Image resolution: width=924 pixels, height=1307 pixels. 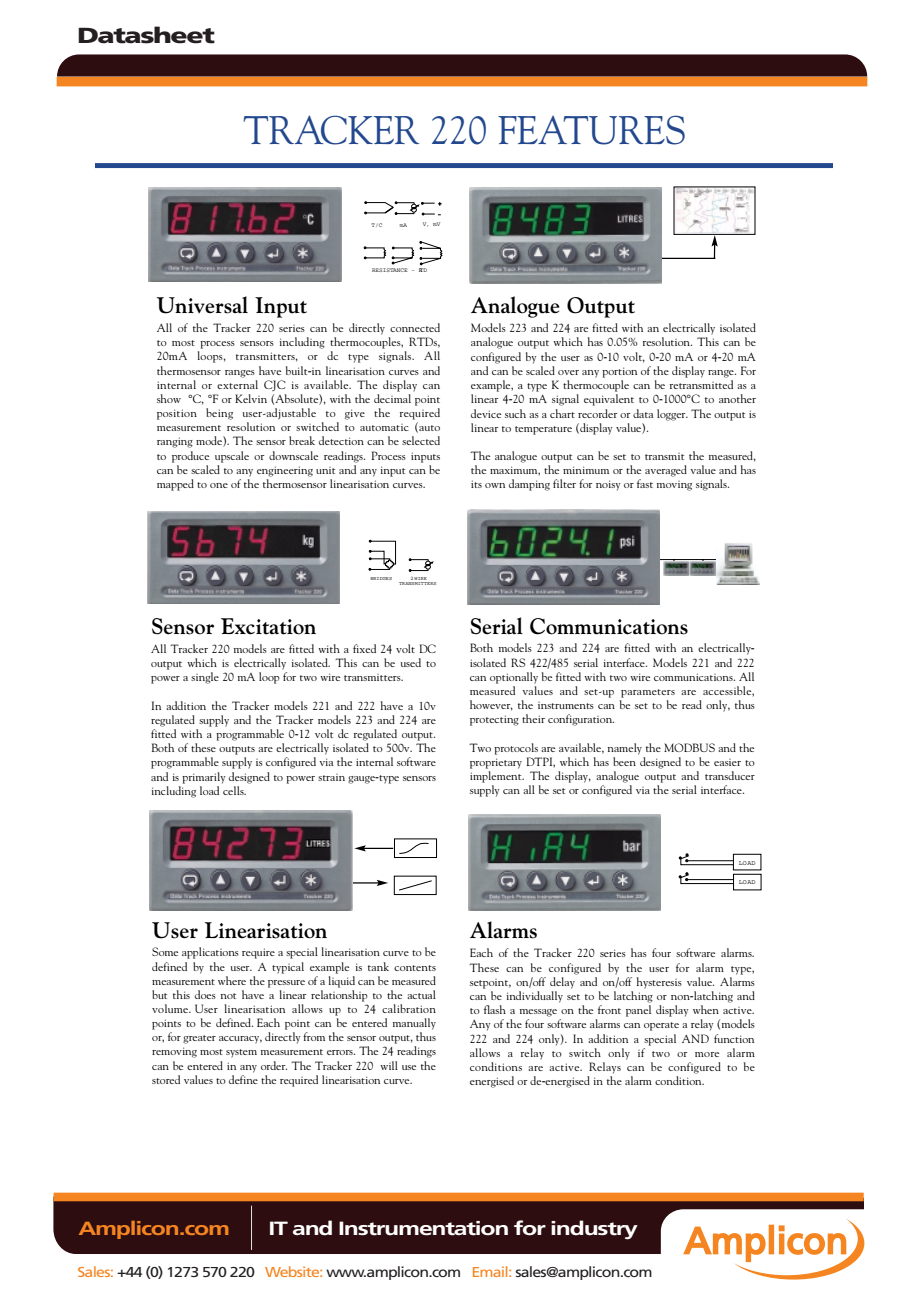 What do you see at coordinates (423, 1228) in the screenshot?
I see `Instrumentation` at bounding box center [423, 1228].
